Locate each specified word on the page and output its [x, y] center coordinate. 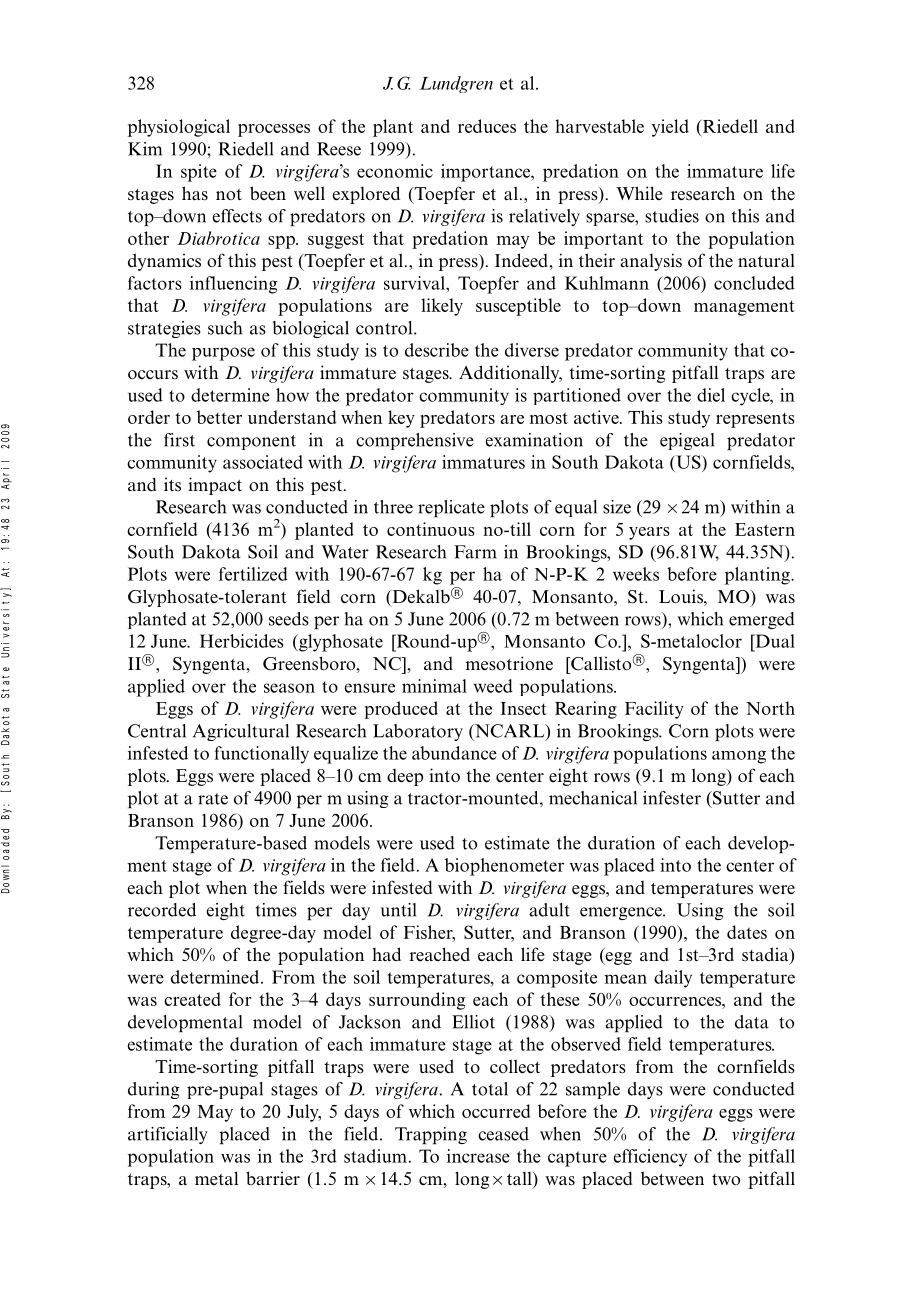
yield [670, 128]
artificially [168, 1135]
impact [215, 486]
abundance [454, 753]
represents [755, 420]
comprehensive [415, 441]
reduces [487, 126]
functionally [261, 755]
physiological [179, 128]
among [739, 757]
